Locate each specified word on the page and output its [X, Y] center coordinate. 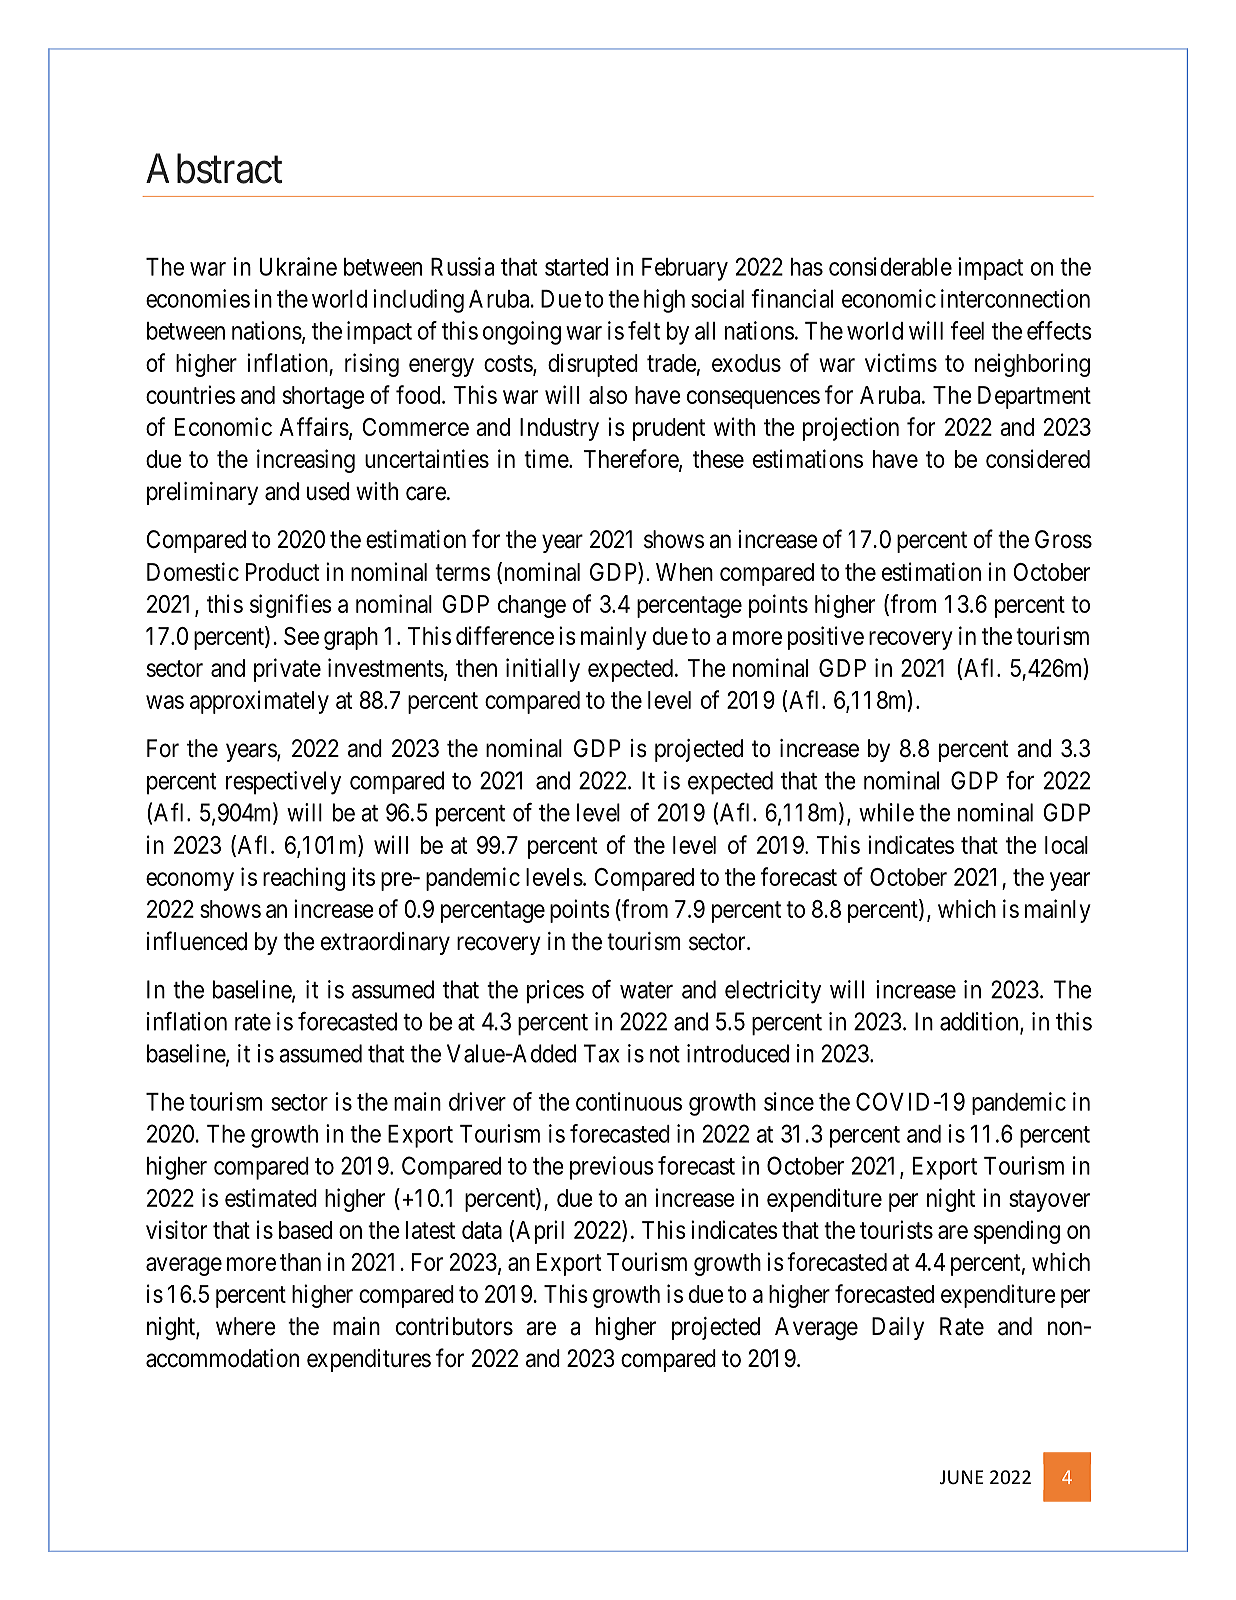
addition [980, 1022]
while [886, 812]
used [328, 491]
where [246, 1326]
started [576, 267]
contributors [454, 1326]
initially [543, 670]
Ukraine [298, 266]
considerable [890, 266]
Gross [1063, 539]
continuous [629, 1101]
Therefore [631, 459]
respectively [283, 783]
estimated [271, 1197]
